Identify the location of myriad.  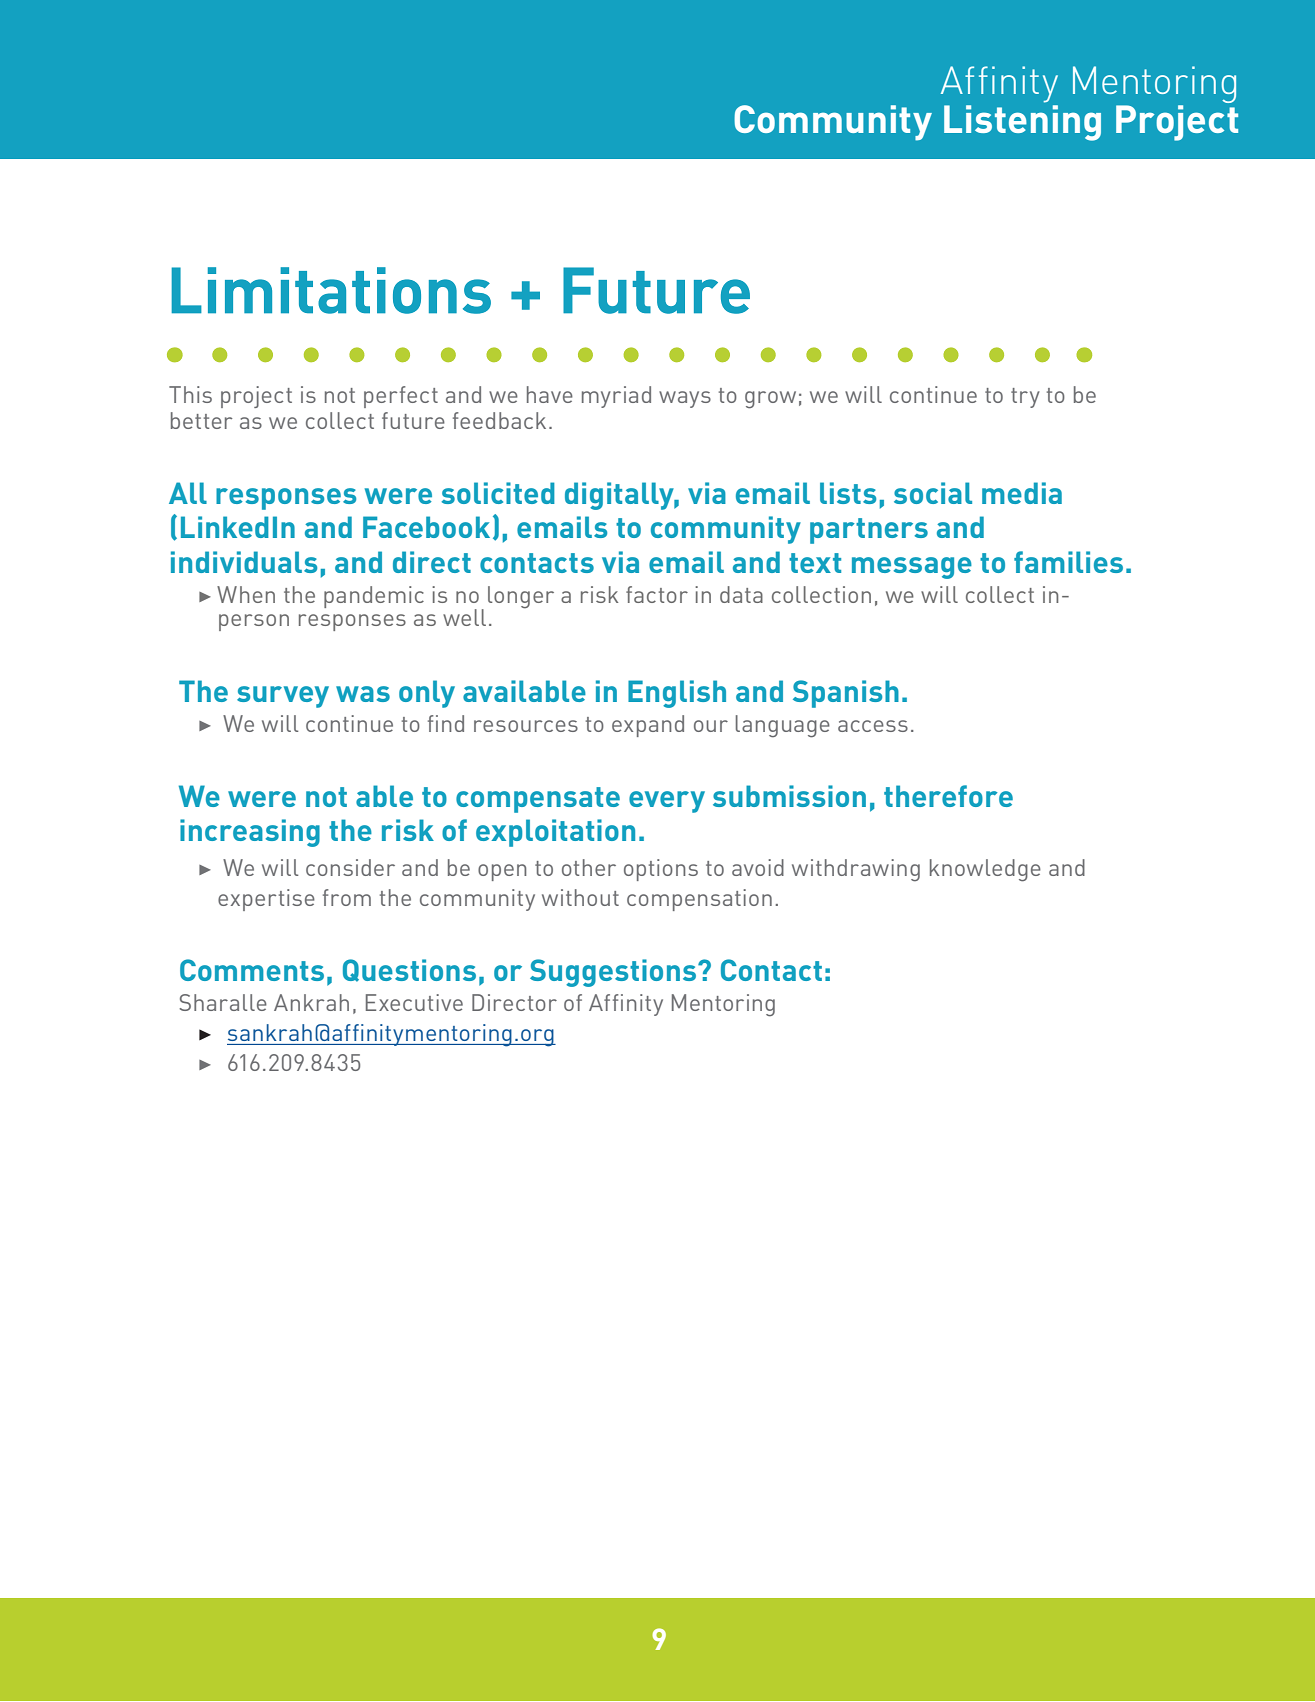
(616, 397).
